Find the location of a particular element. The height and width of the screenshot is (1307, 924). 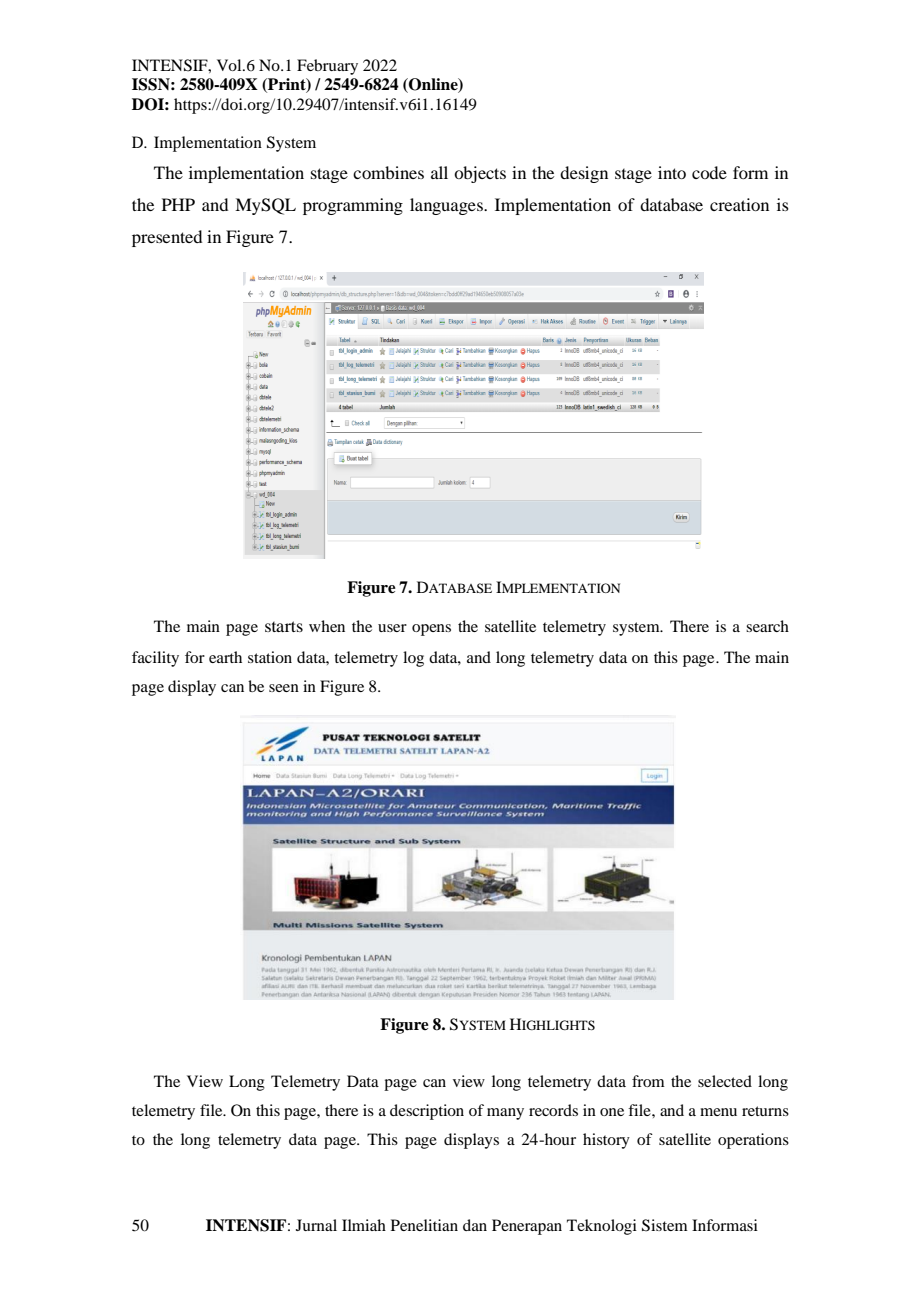

creation is located at coordinates (739, 204).
